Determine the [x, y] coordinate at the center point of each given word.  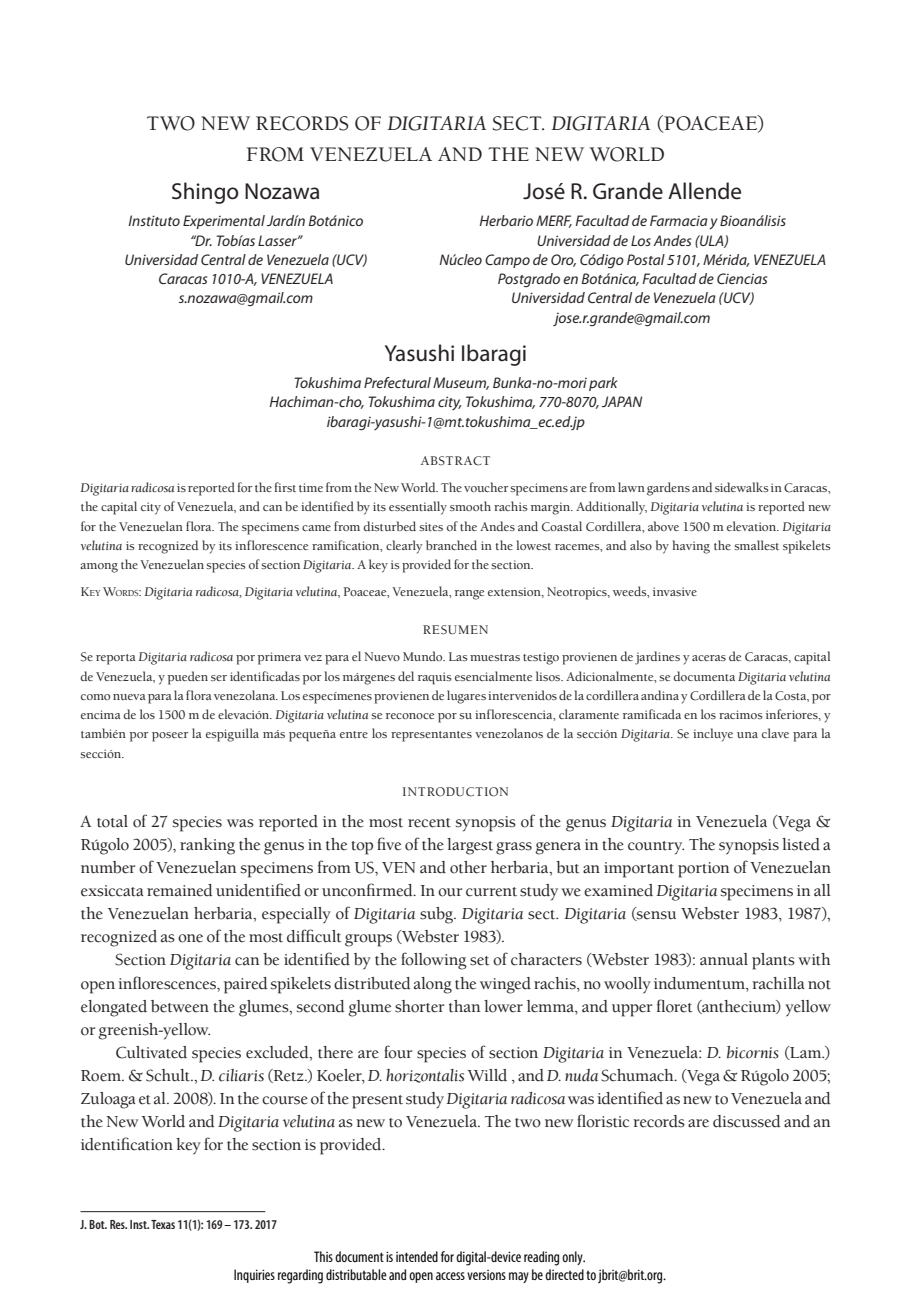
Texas [163, 1224]
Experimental [224, 222]
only [573, 1258]
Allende [704, 191]
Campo [507, 261]
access [450, 1276]
